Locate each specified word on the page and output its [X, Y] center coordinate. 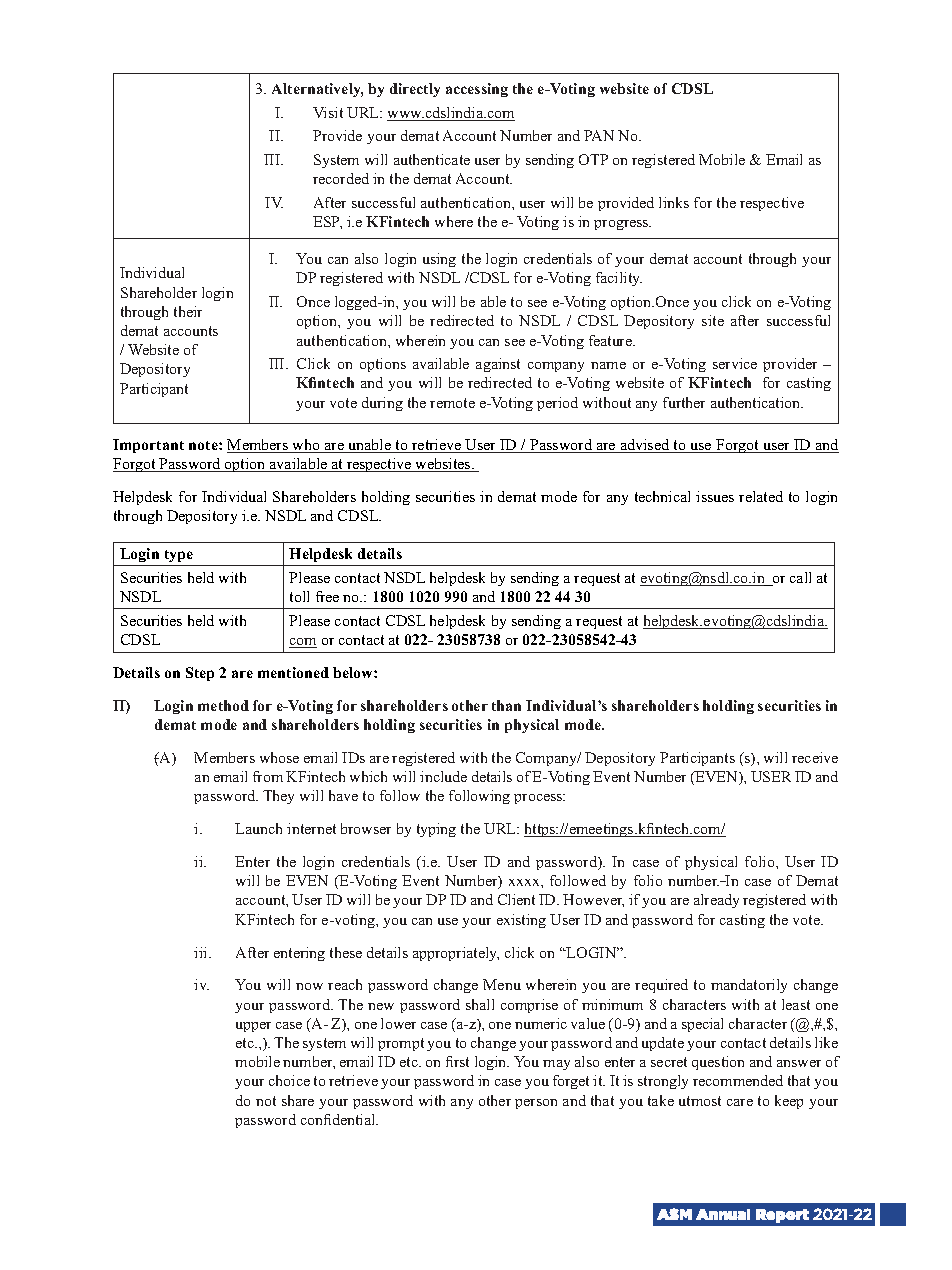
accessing [477, 90]
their [188, 311]
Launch [258, 828]
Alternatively [317, 90]
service [735, 363]
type [179, 556]
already [716, 901]
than [506, 705]
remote [452, 403]
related [761, 496]
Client [516, 899]
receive [815, 757]
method [223, 705]
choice [289, 1080]
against [498, 365]
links [674, 202]
